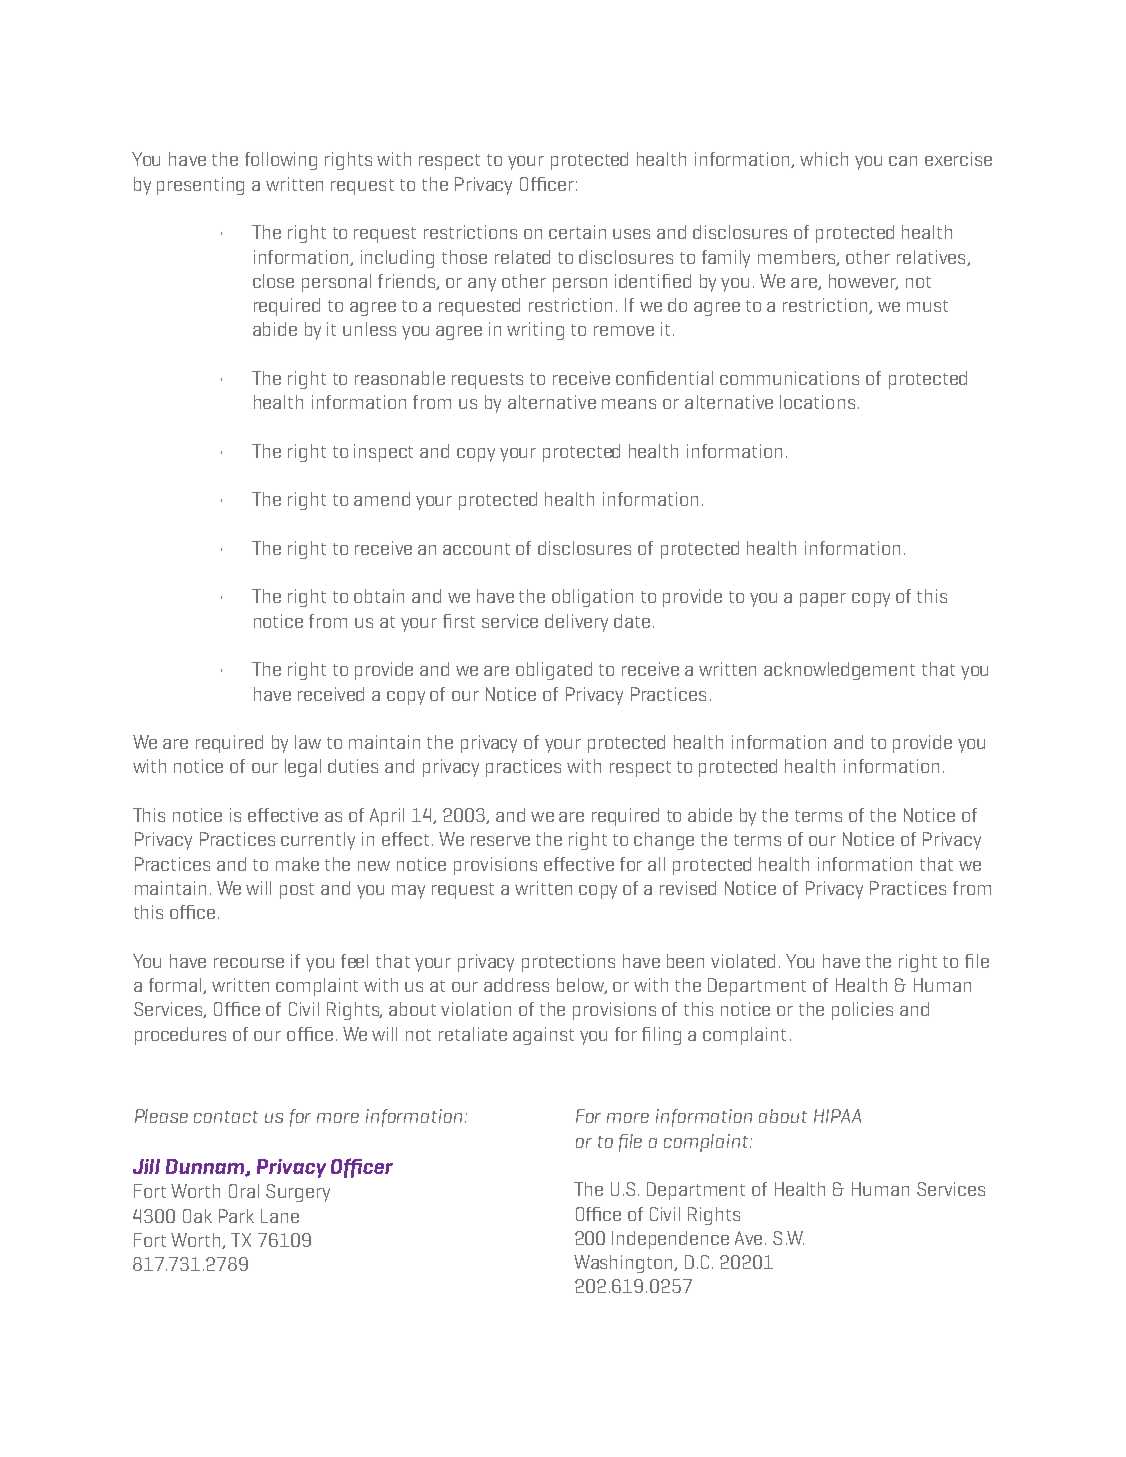  Describe the element at coordinates (664, 841) in the image. I see `change` at that location.
